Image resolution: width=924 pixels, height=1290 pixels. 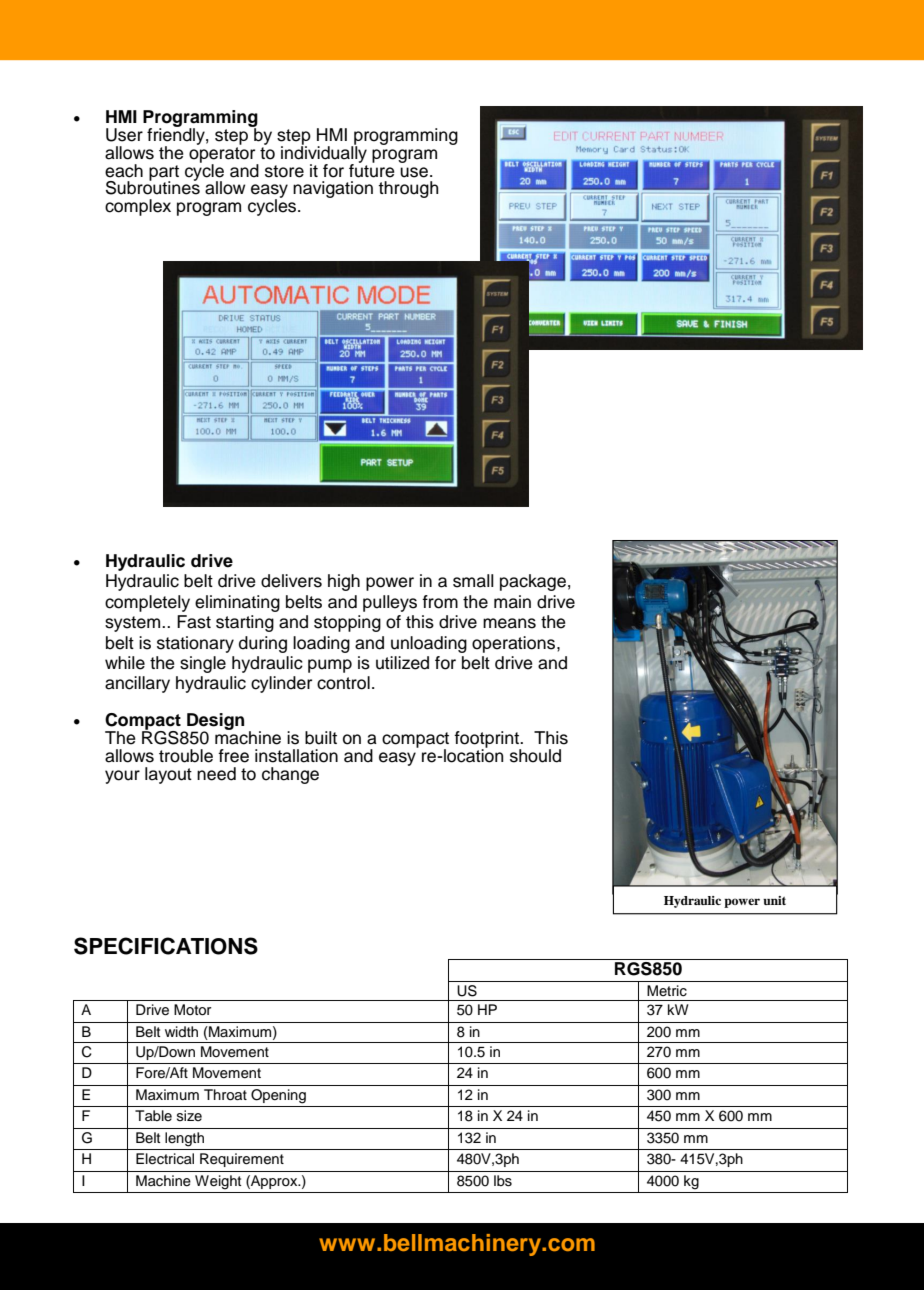 What do you see at coordinates (237, 603) in the screenshot?
I see `eliminating` at bounding box center [237, 603].
